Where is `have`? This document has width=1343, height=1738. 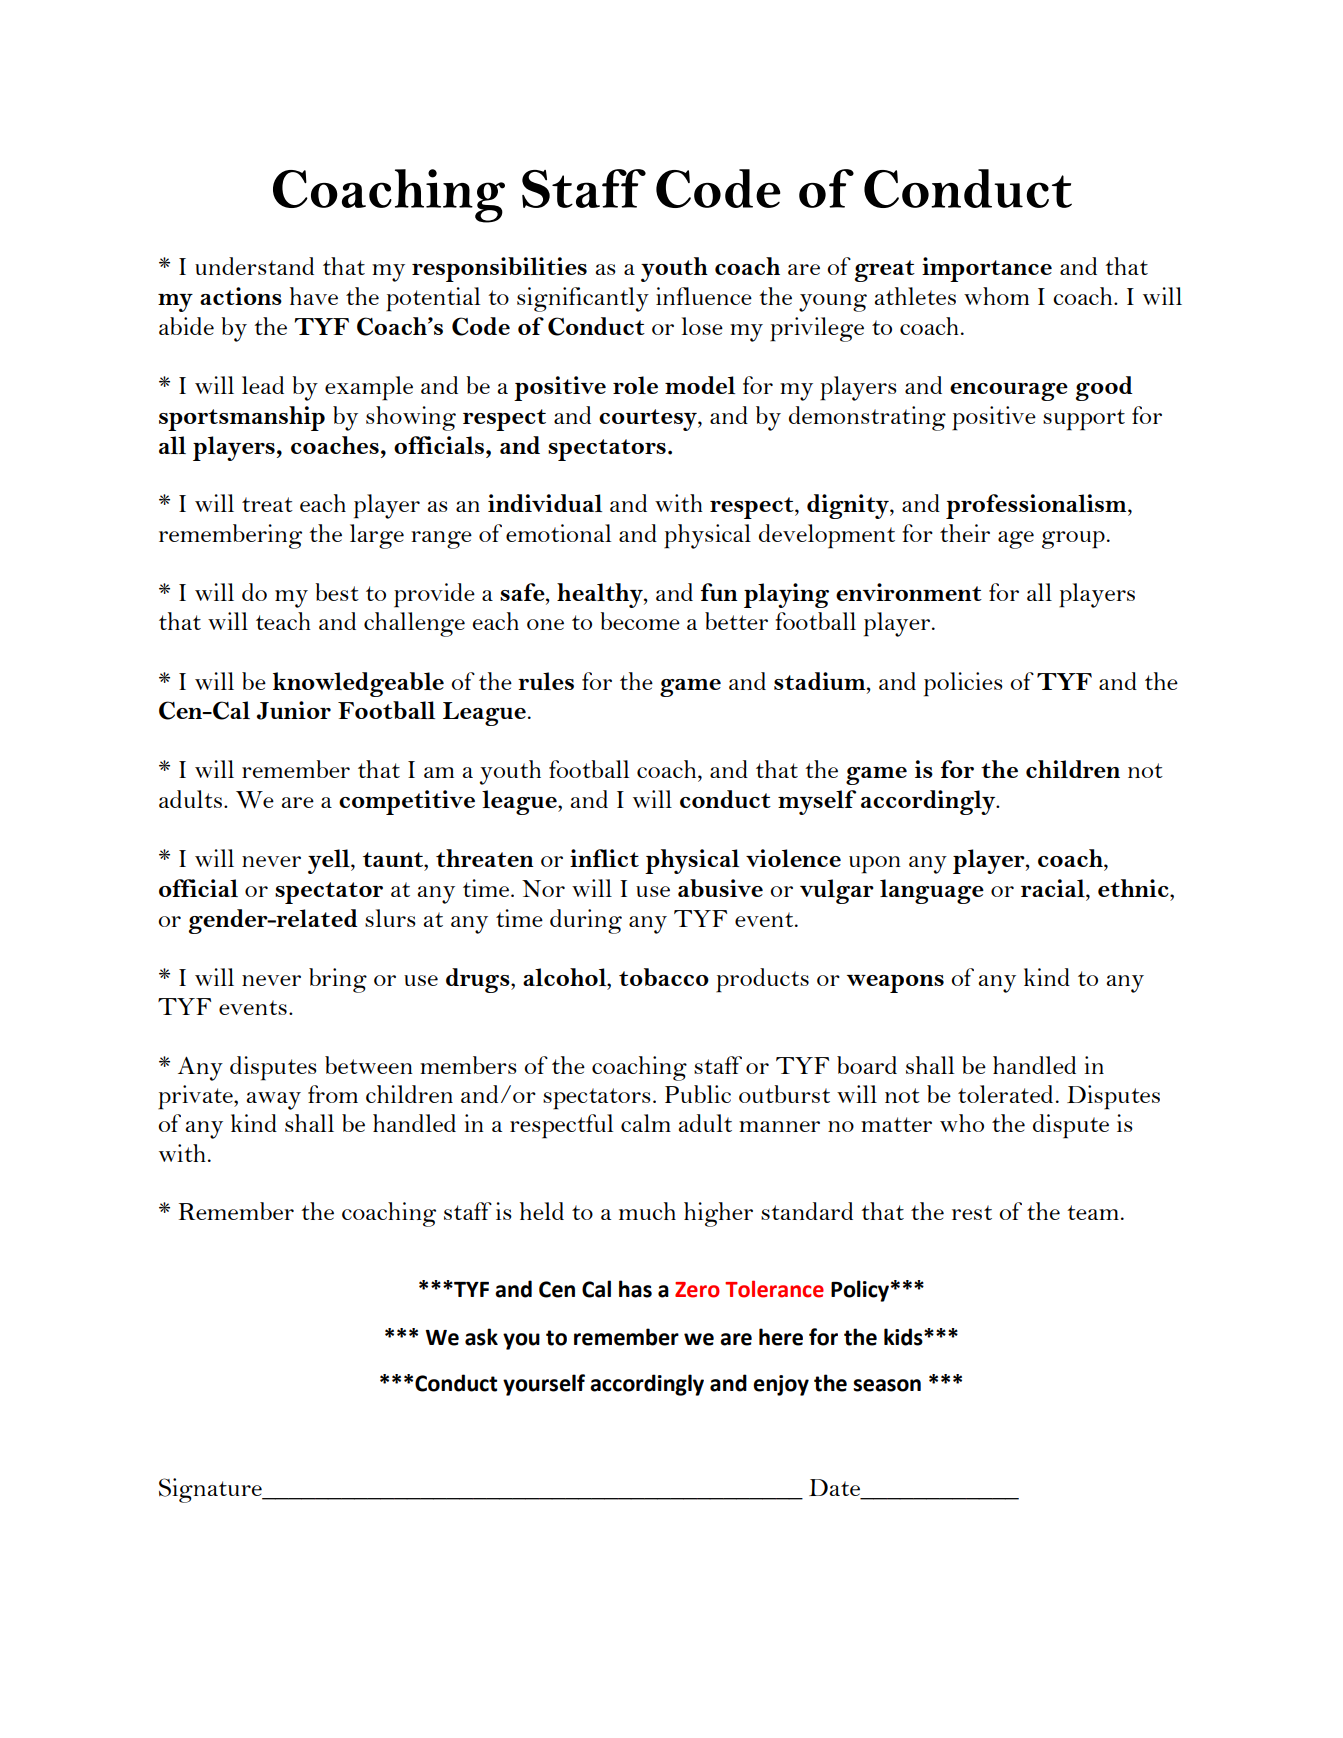 have is located at coordinates (314, 296).
